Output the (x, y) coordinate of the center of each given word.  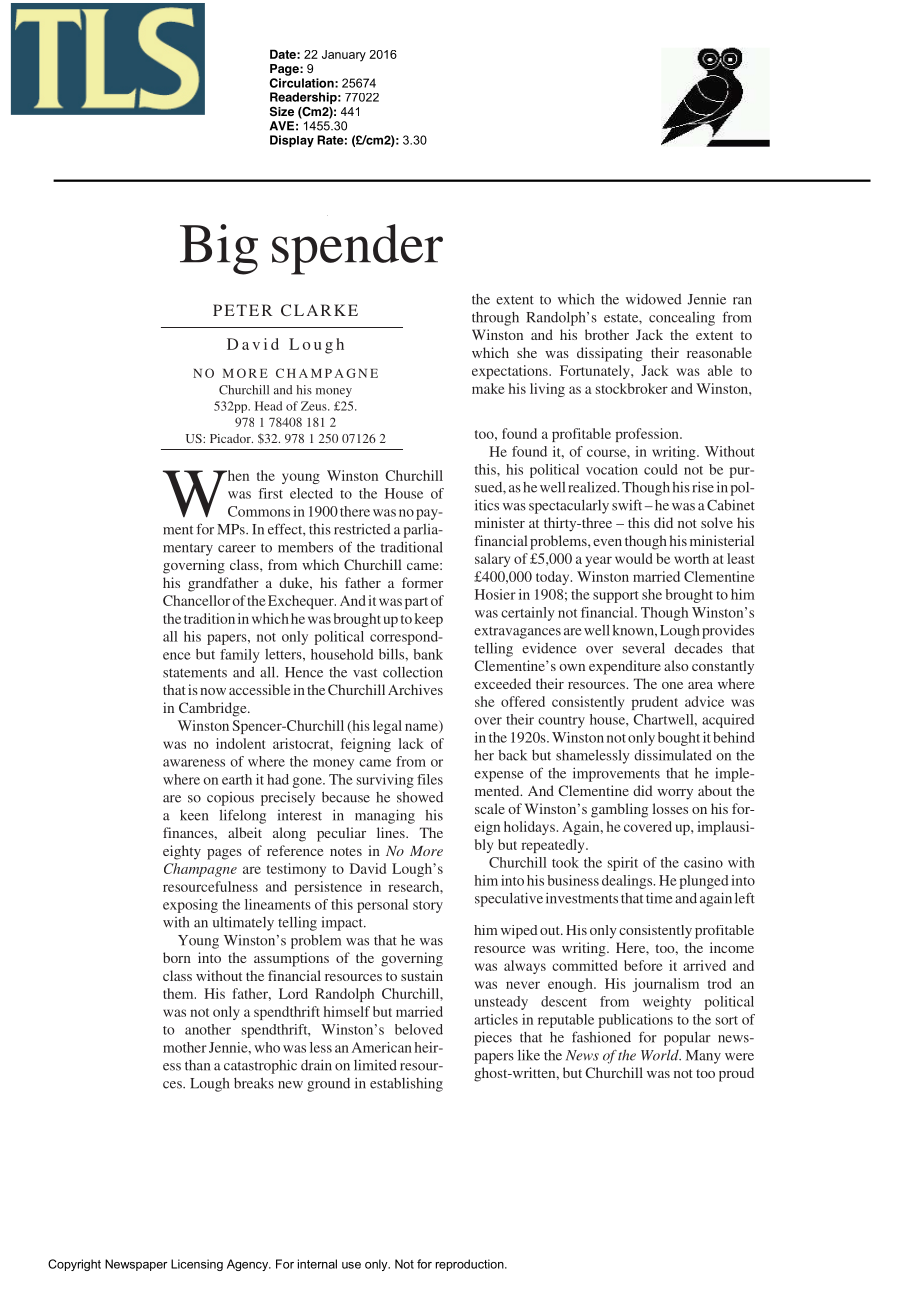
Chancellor (198, 600)
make (488, 388)
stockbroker (632, 388)
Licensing (197, 1265)
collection (413, 672)
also (676, 665)
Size (282, 111)
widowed (654, 299)
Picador (231, 438)
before (643, 965)
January (344, 56)
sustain (422, 975)
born (177, 957)
